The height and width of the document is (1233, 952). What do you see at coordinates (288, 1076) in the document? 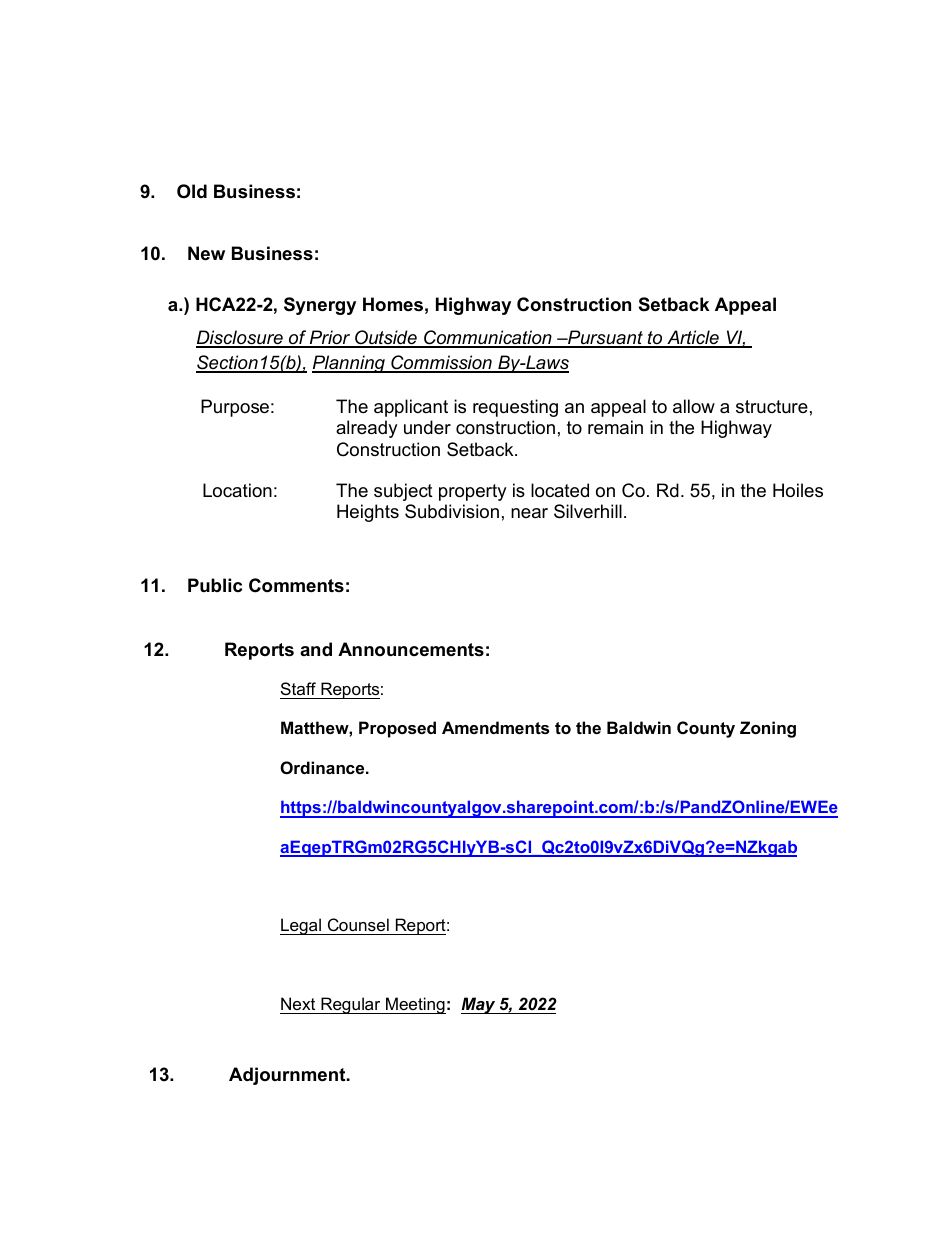
I see `Adjournment` at bounding box center [288, 1076].
